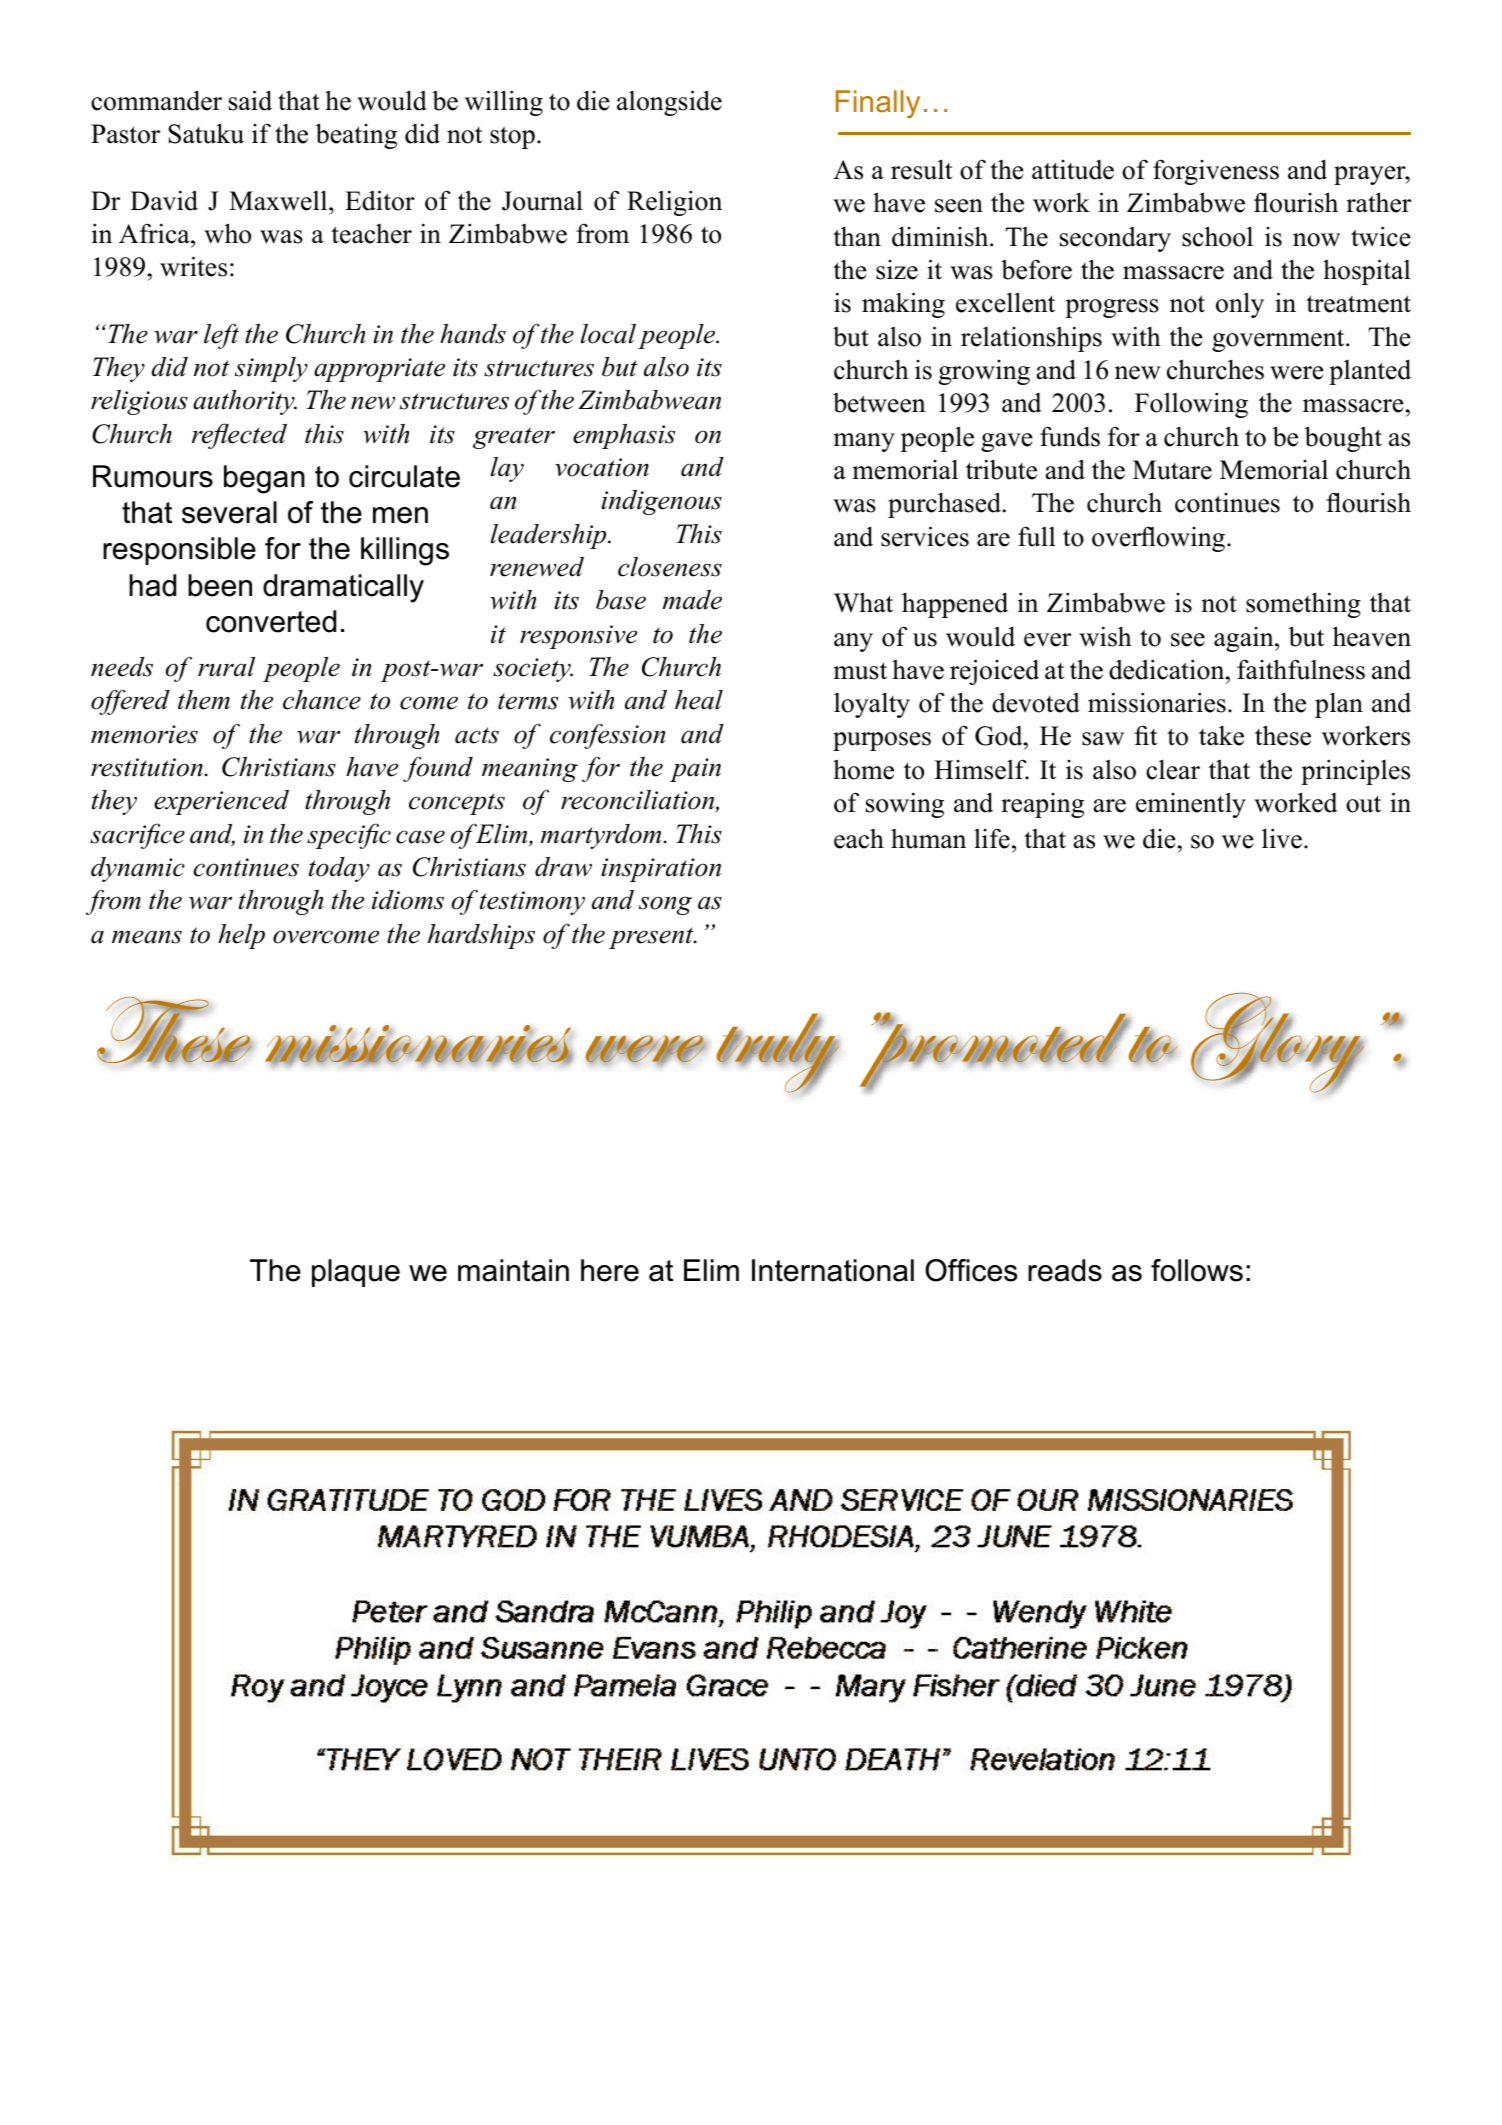 Image resolution: width=1502 pixels, height=2125 pixels. Describe the element at coordinates (250, 100) in the page. I see `said` at that location.
